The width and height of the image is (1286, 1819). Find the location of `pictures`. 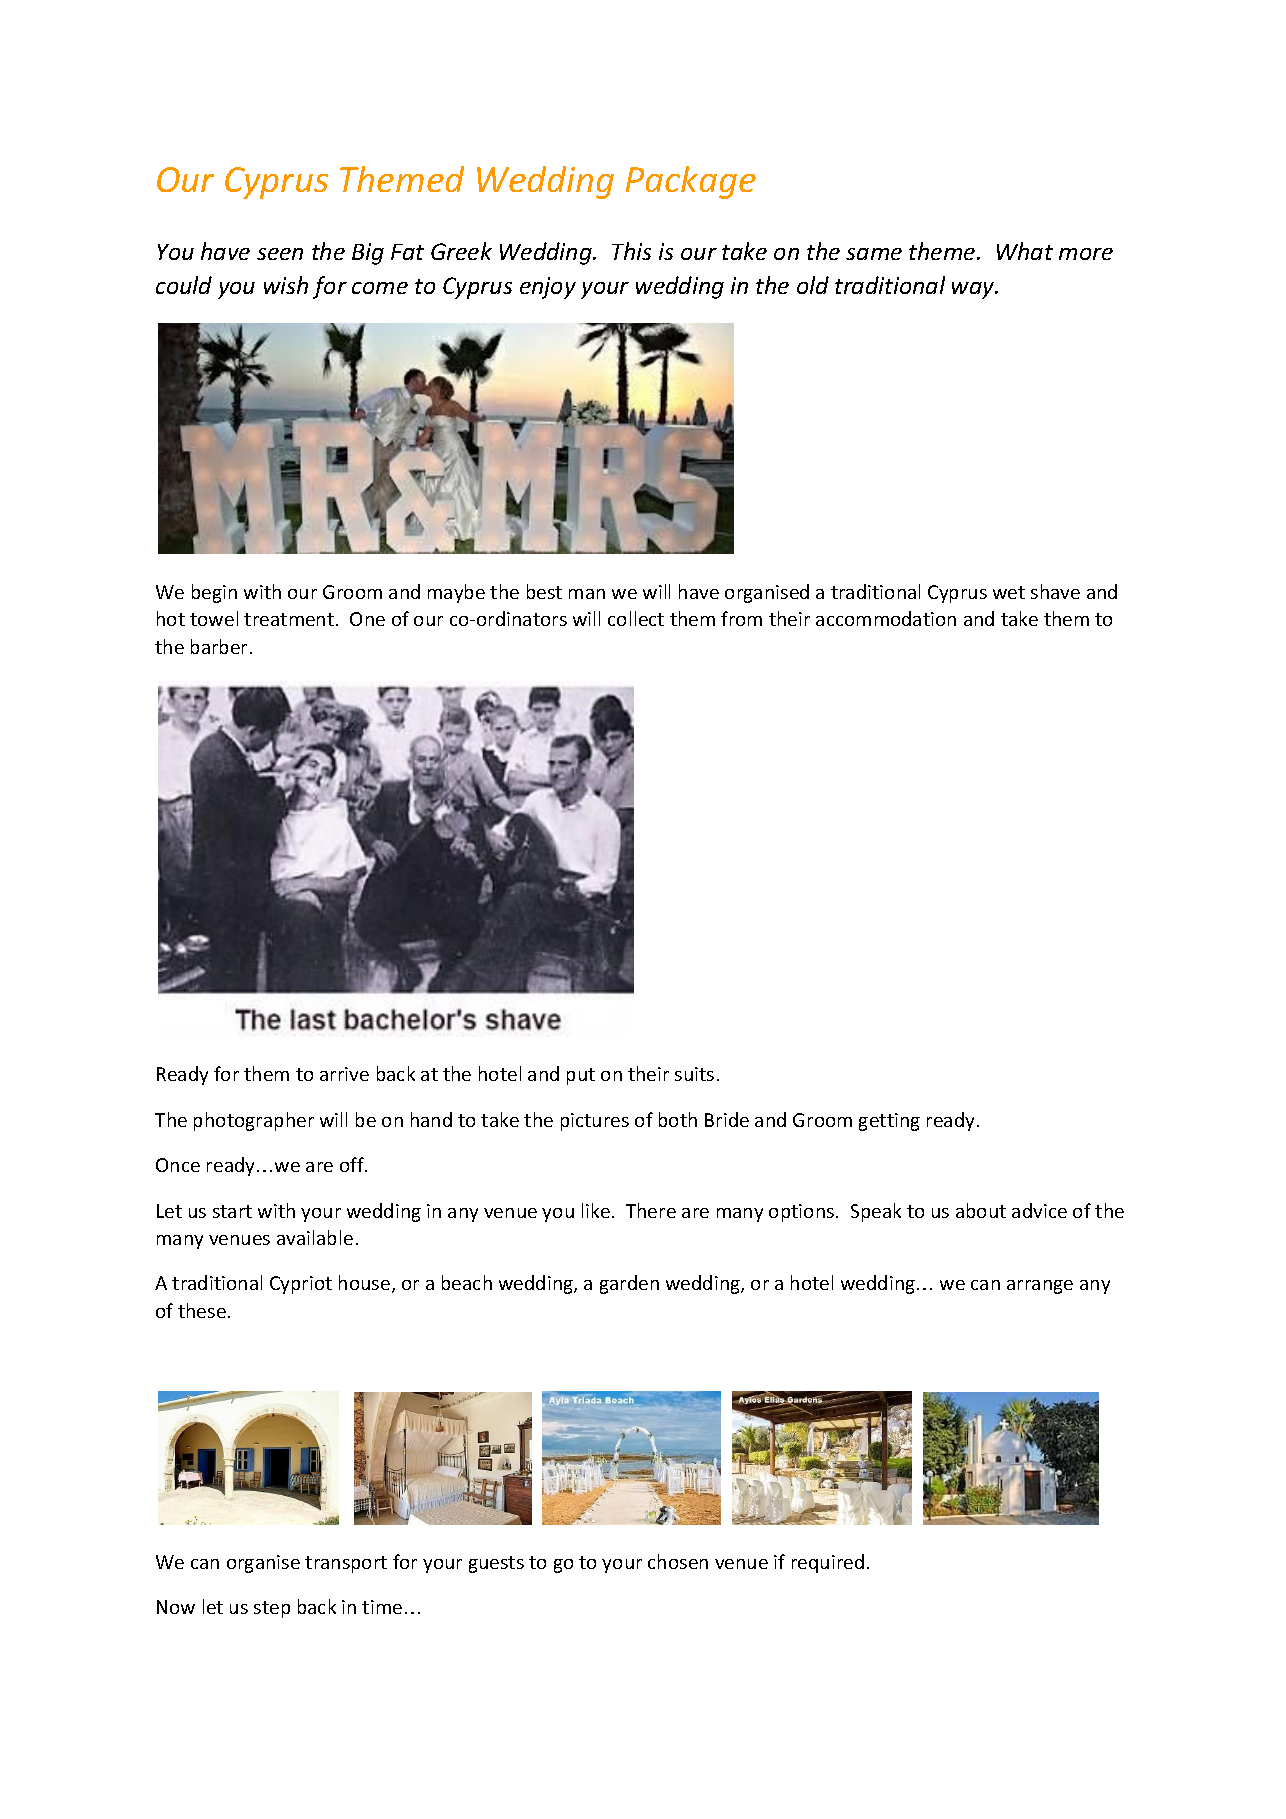

pictures is located at coordinates (595, 1122).
